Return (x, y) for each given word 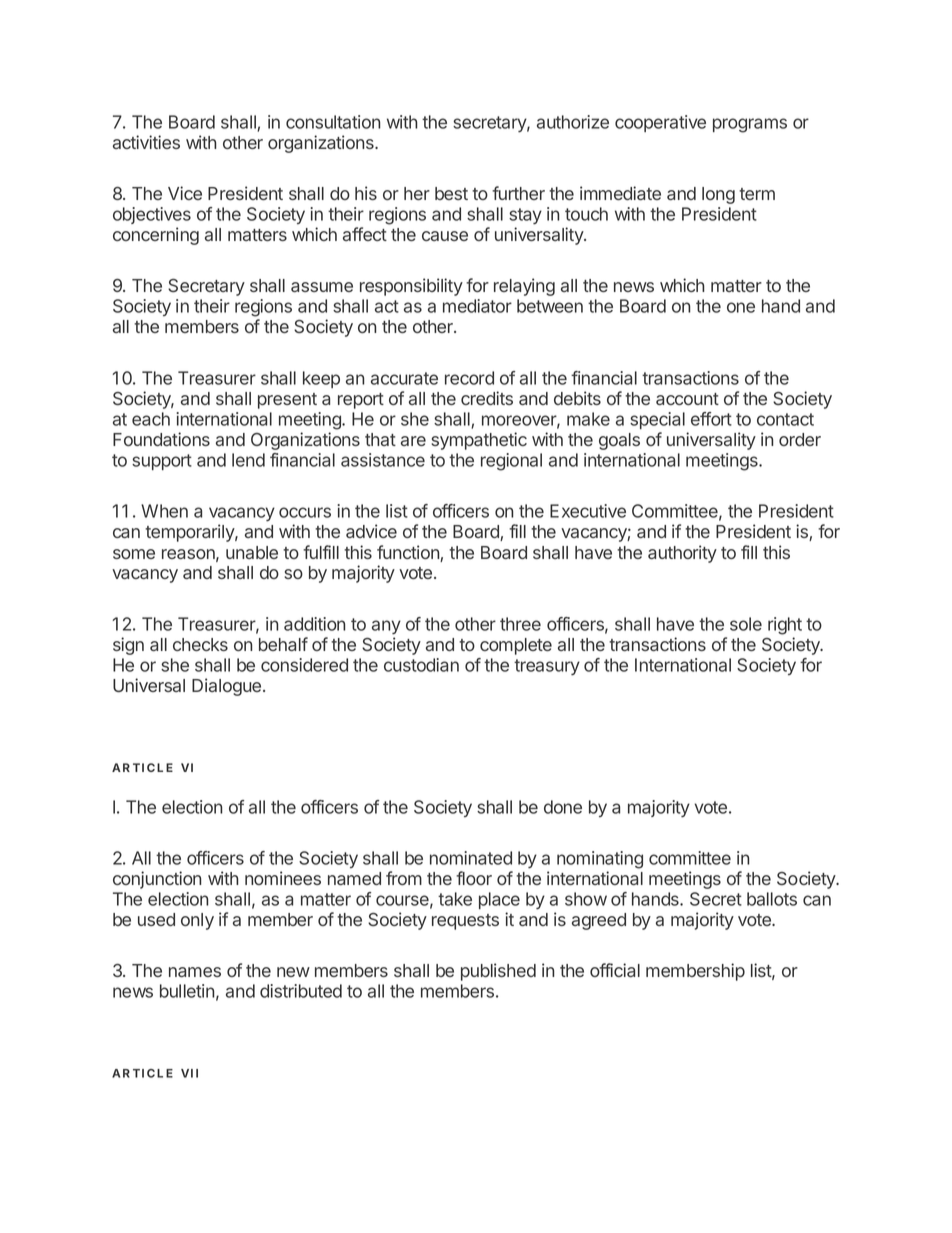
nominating (600, 860)
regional (511, 462)
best (451, 193)
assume (322, 287)
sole (746, 624)
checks (200, 644)
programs (750, 125)
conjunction (157, 880)
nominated (471, 858)
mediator (477, 306)
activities (146, 142)
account (687, 399)
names (195, 972)
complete (516, 646)
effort (711, 419)
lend (248, 460)
